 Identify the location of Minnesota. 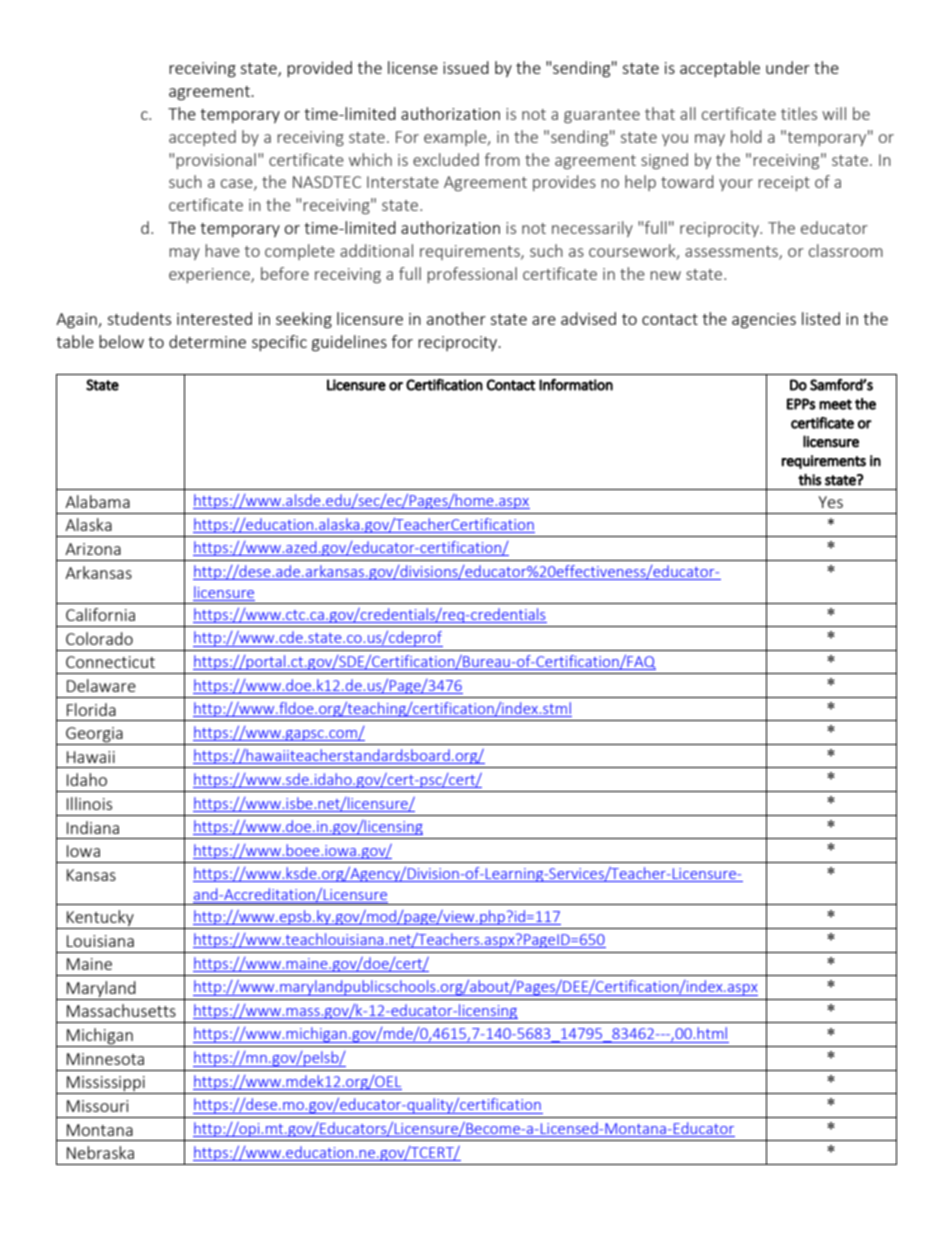
(105, 1059).
